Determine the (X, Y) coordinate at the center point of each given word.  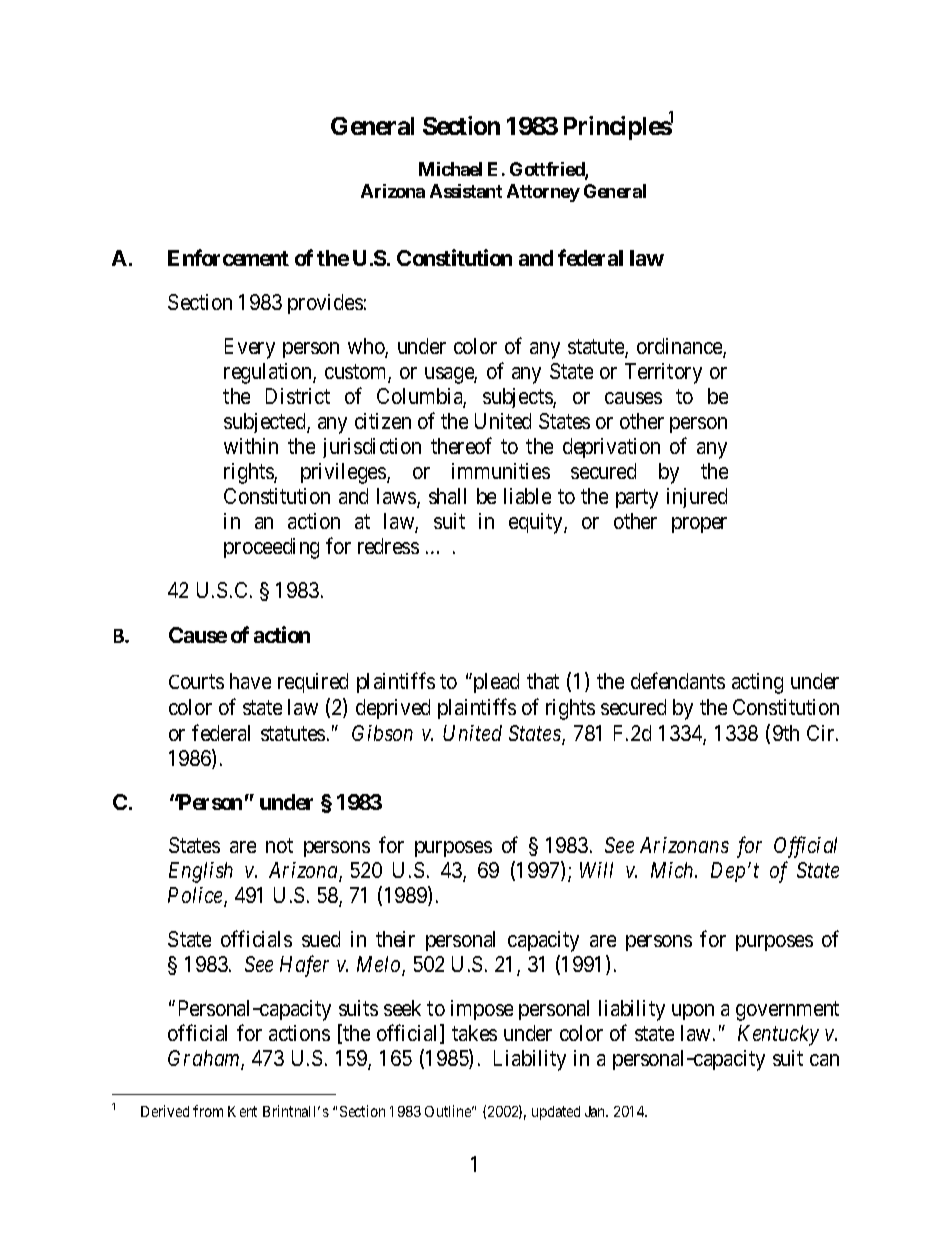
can (824, 1060)
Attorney (543, 193)
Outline (449, 1111)
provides (325, 304)
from (208, 1111)
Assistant (466, 191)
